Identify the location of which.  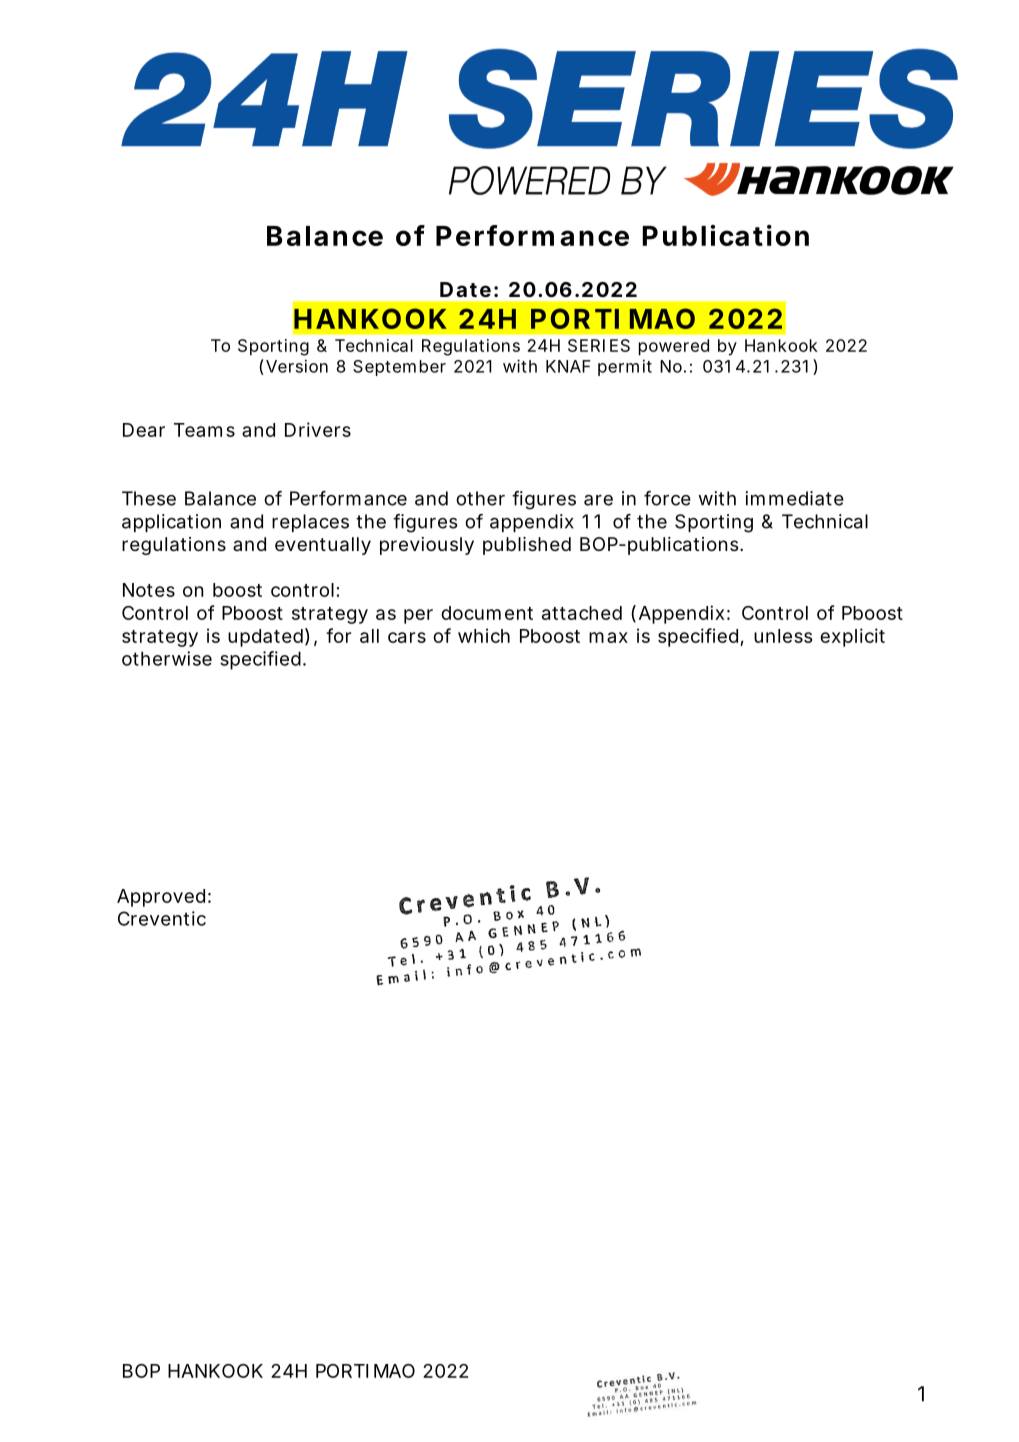
(484, 635).
